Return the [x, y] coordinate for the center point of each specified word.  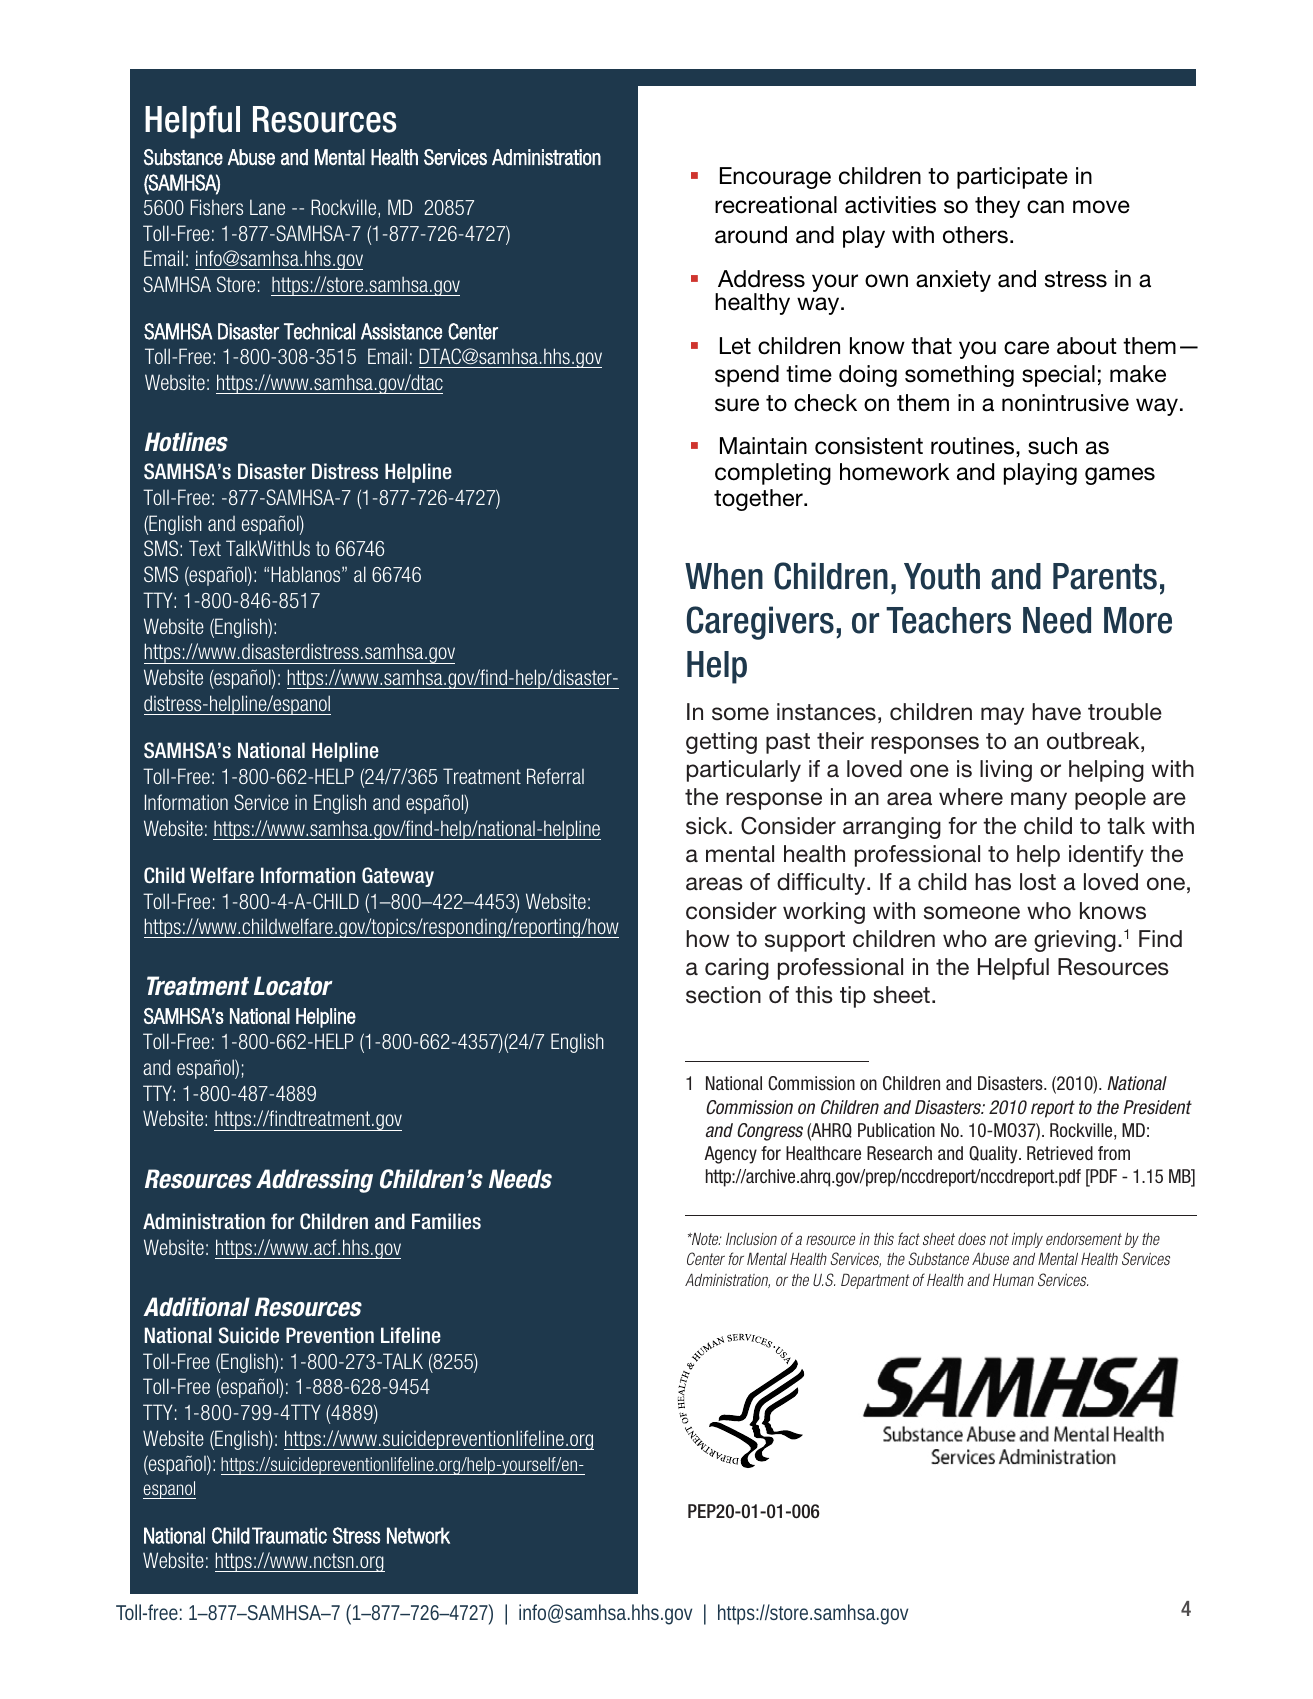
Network [418, 1535]
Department [875, 1281]
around [751, 235]
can [1045, 207]
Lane [267, 207]
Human [1013, 1280]
